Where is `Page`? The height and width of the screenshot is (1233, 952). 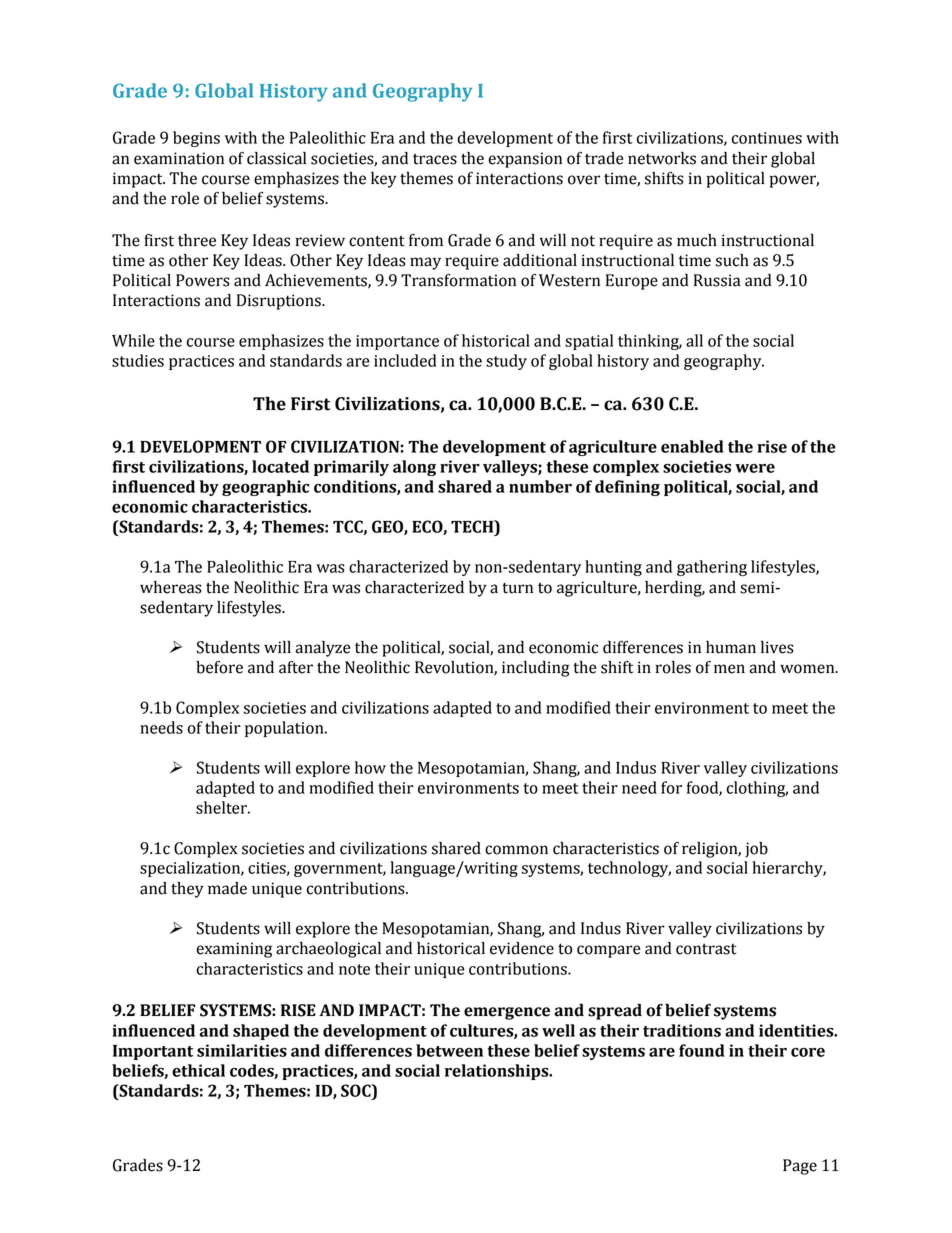 Page is located at coordinates (800, 1167).
